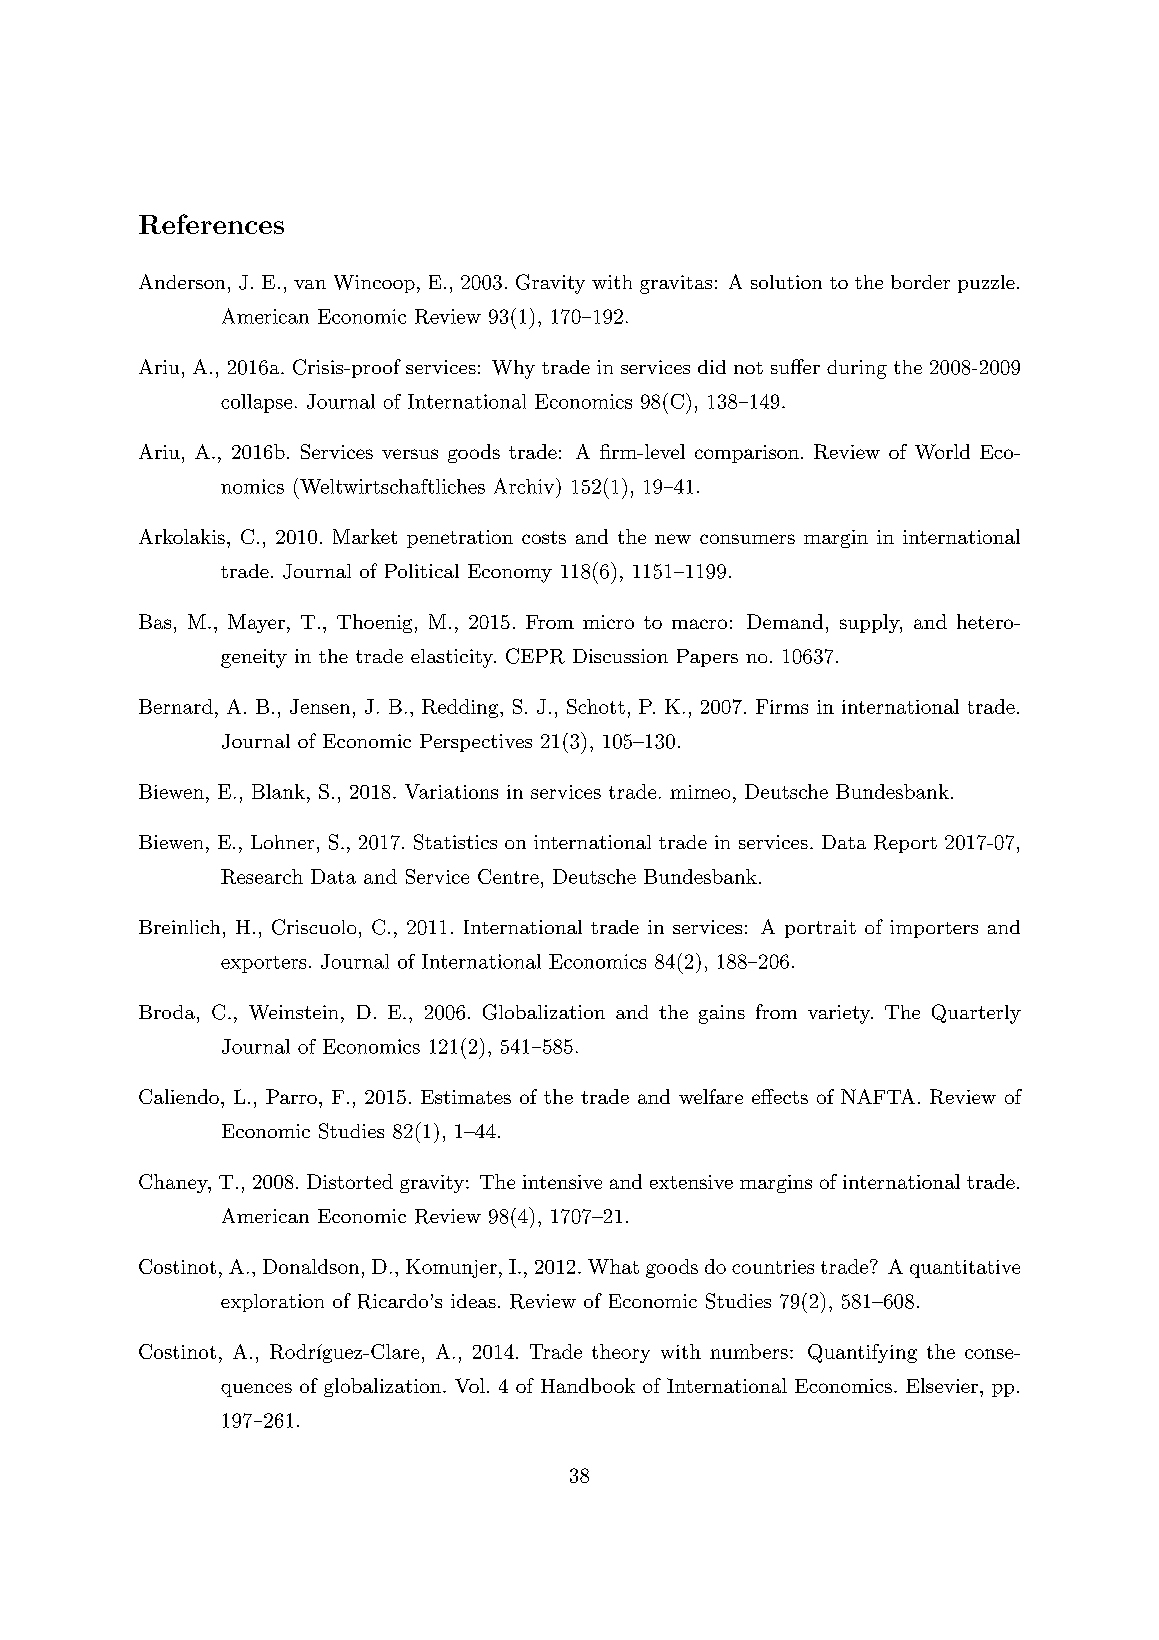  Describe the element at coordinates (588, 1385) in the page. I see `Handbook` at that location.
